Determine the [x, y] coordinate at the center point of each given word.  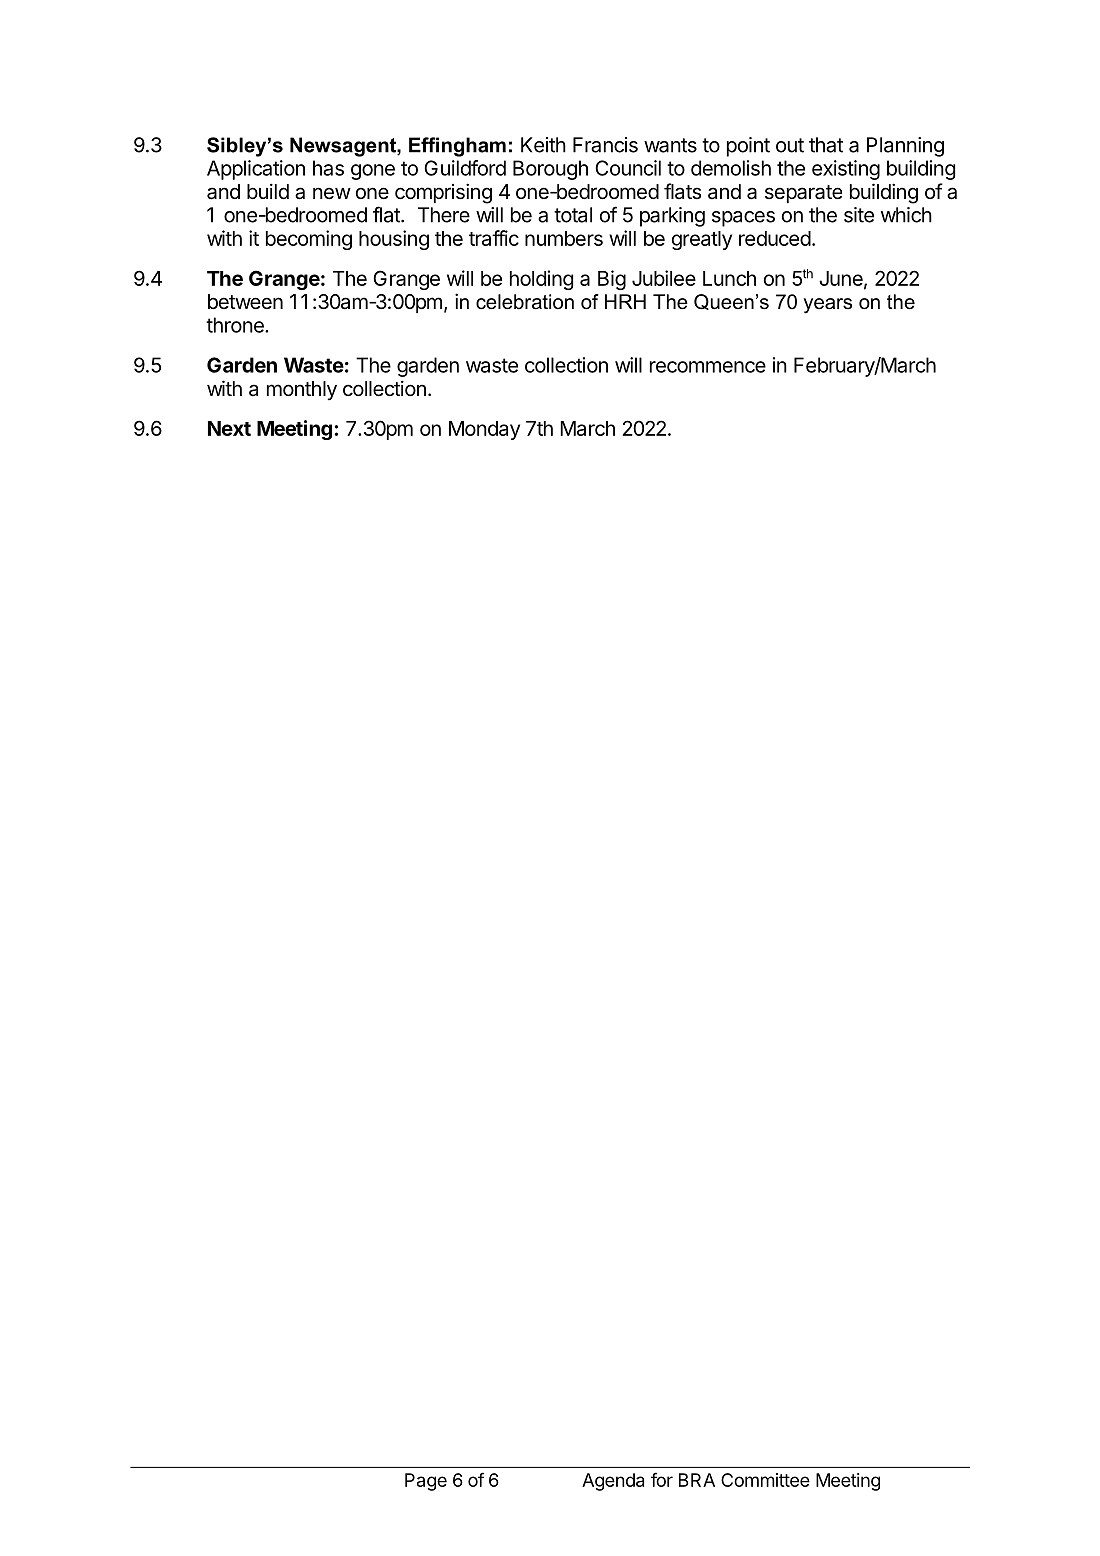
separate [803, 194]
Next [229, 428]
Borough [550, 170]
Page [426, 1482]
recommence [708, 367]
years [828, 306]
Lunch [729, 278]
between [245, 301]
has [328, 168]
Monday [484, 430]
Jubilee [664, 278]
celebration [525, 302]
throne [236, 325]
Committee [765, 1480]
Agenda [613, 1482]
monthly [302, 391]
